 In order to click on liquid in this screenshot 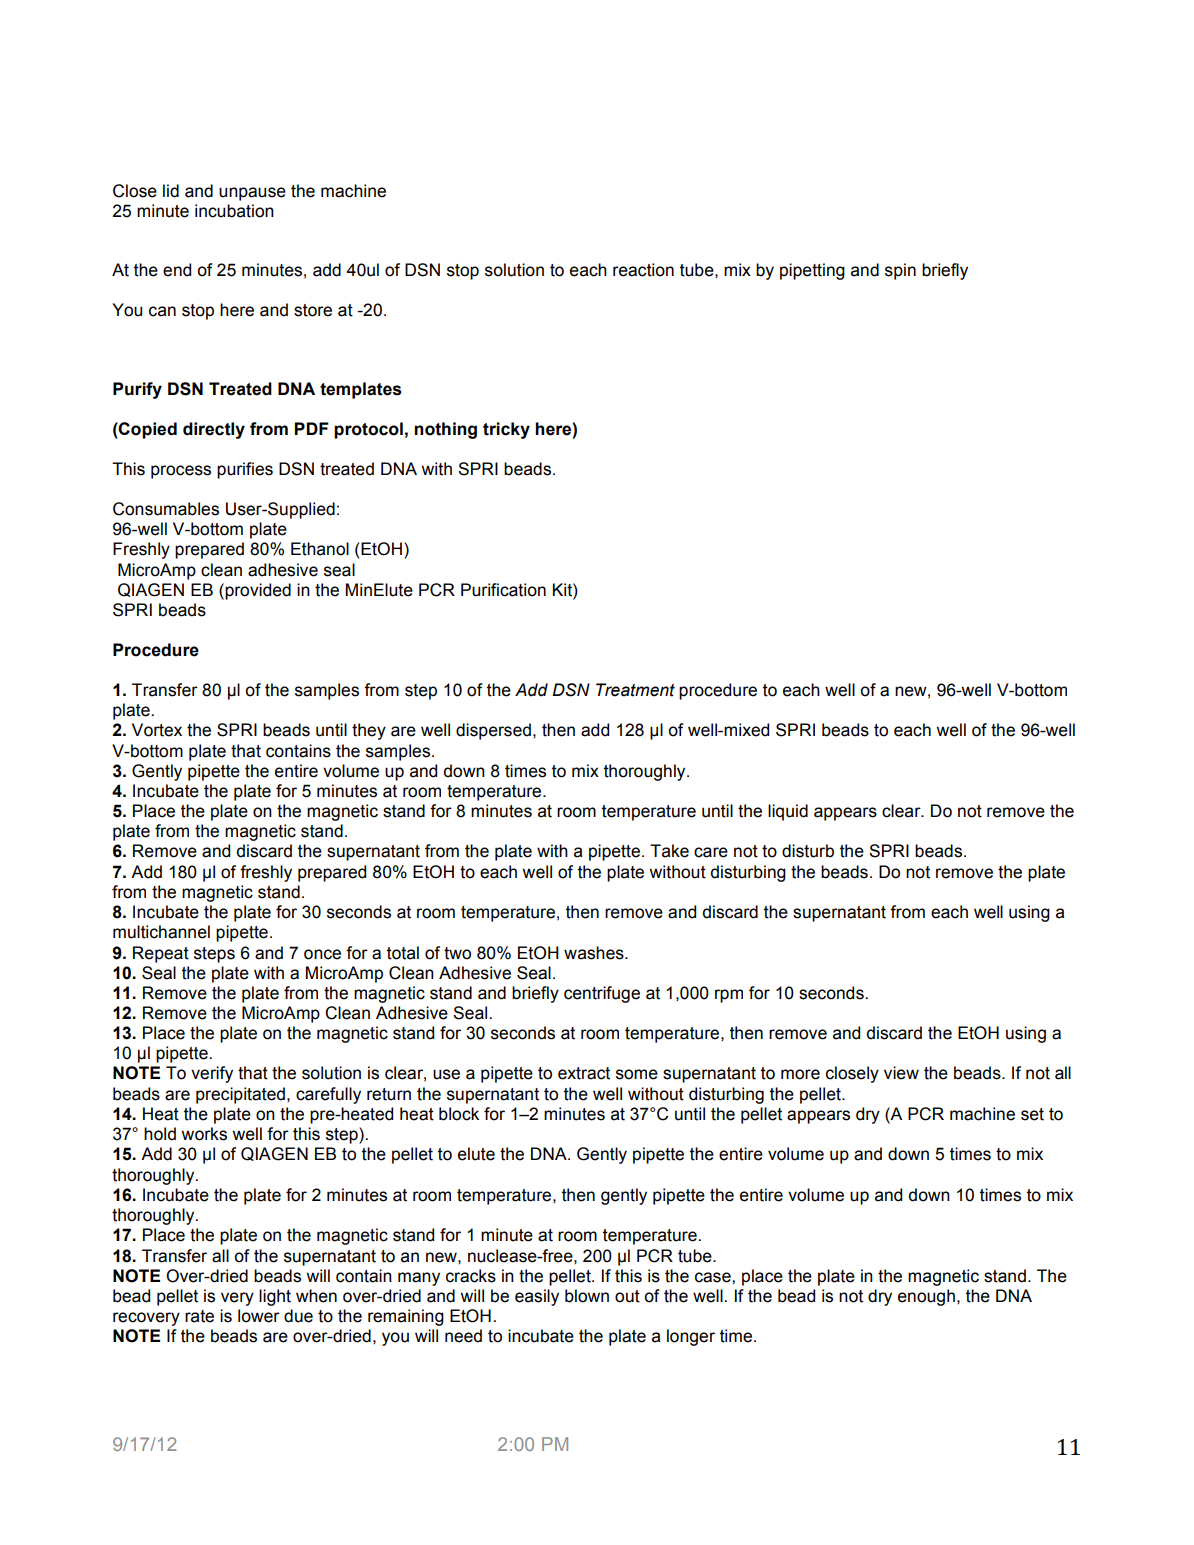, I will do `click(788, 812)`.
